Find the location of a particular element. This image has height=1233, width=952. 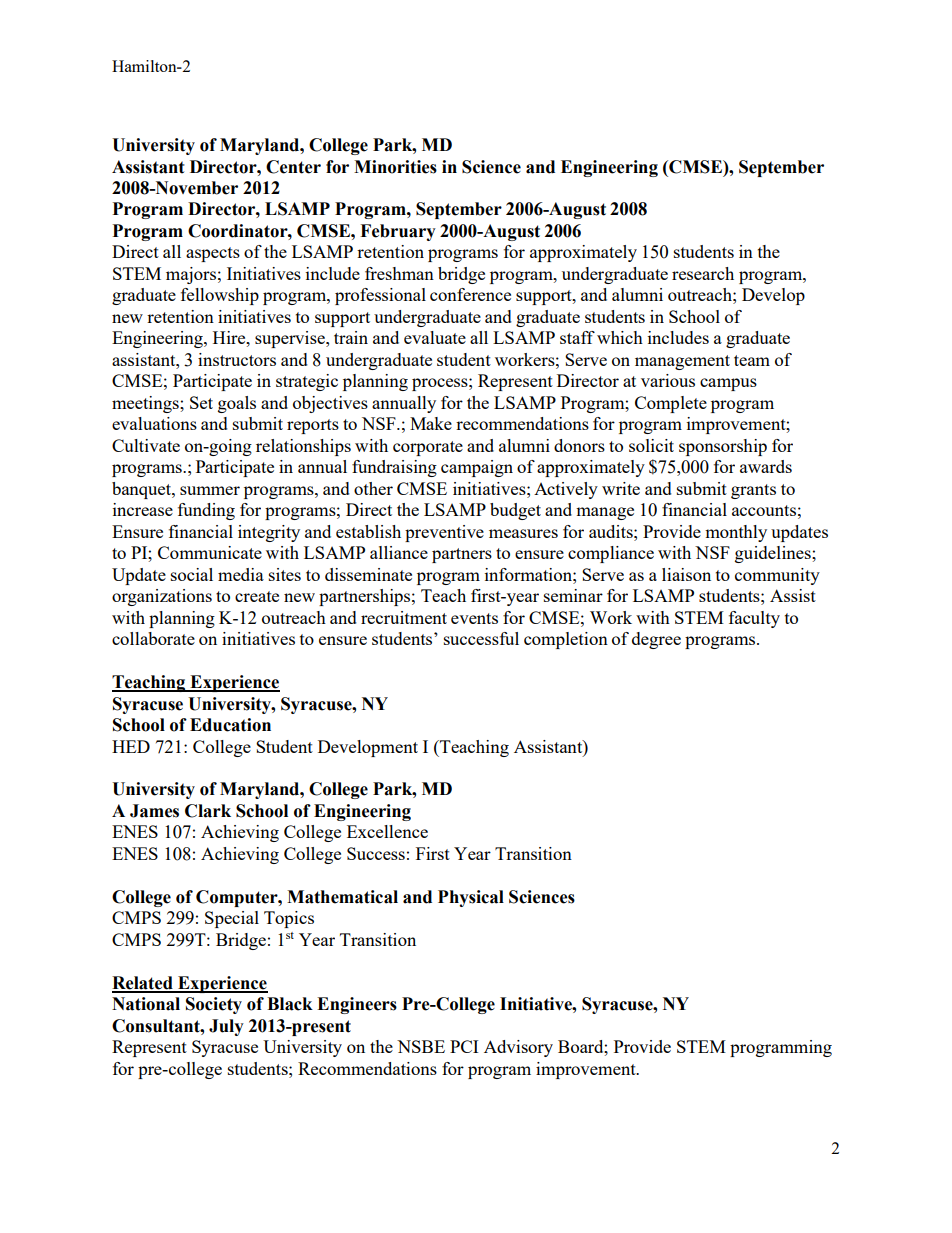

degree is located at coordinates (656, 640).
